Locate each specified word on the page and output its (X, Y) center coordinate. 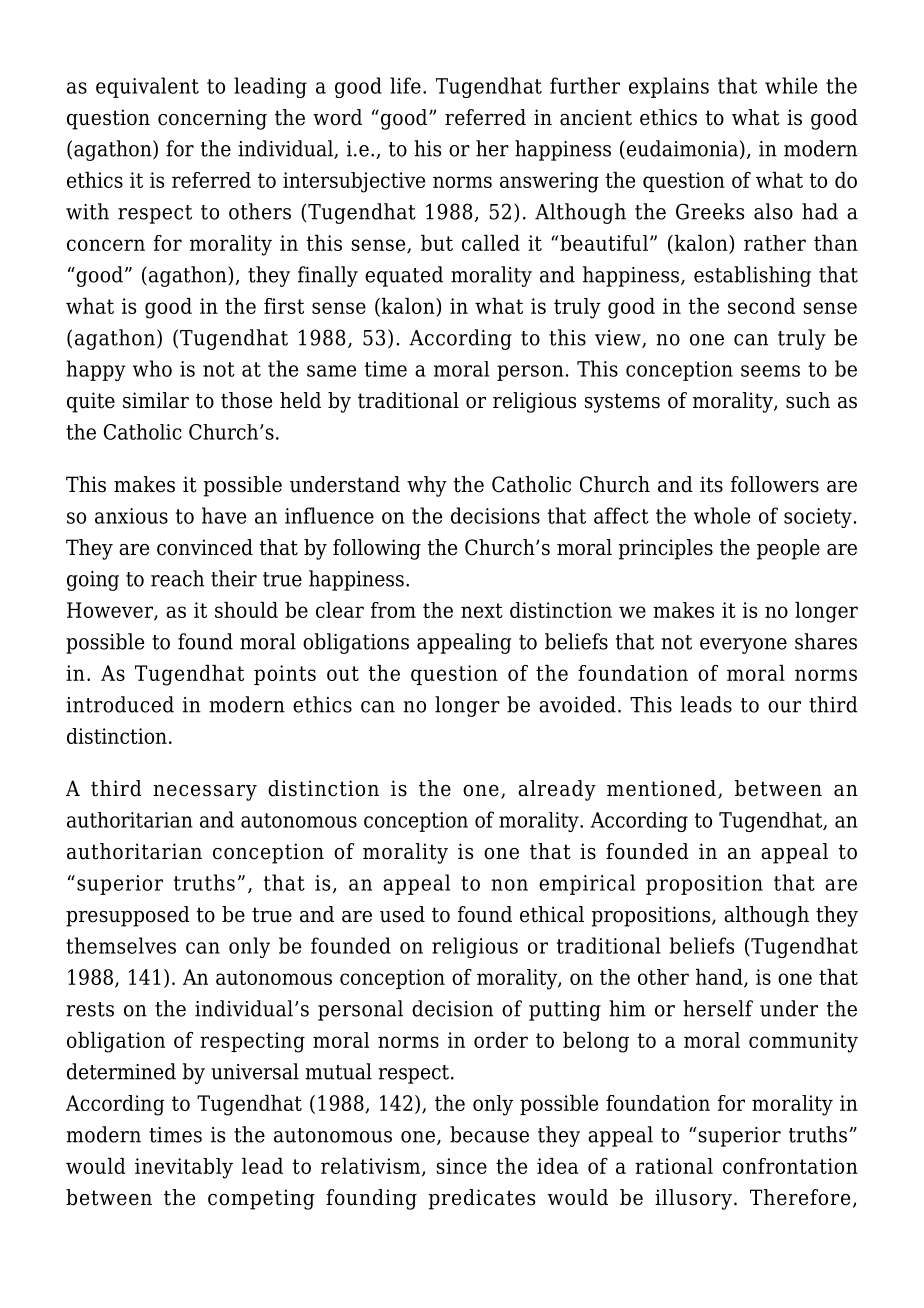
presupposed (128, 916)
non (509, 885)
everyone (743, 646)
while (791, 85)
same (331, 371)
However (111, 611)
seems (770, 371)
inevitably (184, 1168)
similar (156, 400)
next (482, 610)
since (462, 1166)
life (405, 85)
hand (720, 978)
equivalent (147, 87)
